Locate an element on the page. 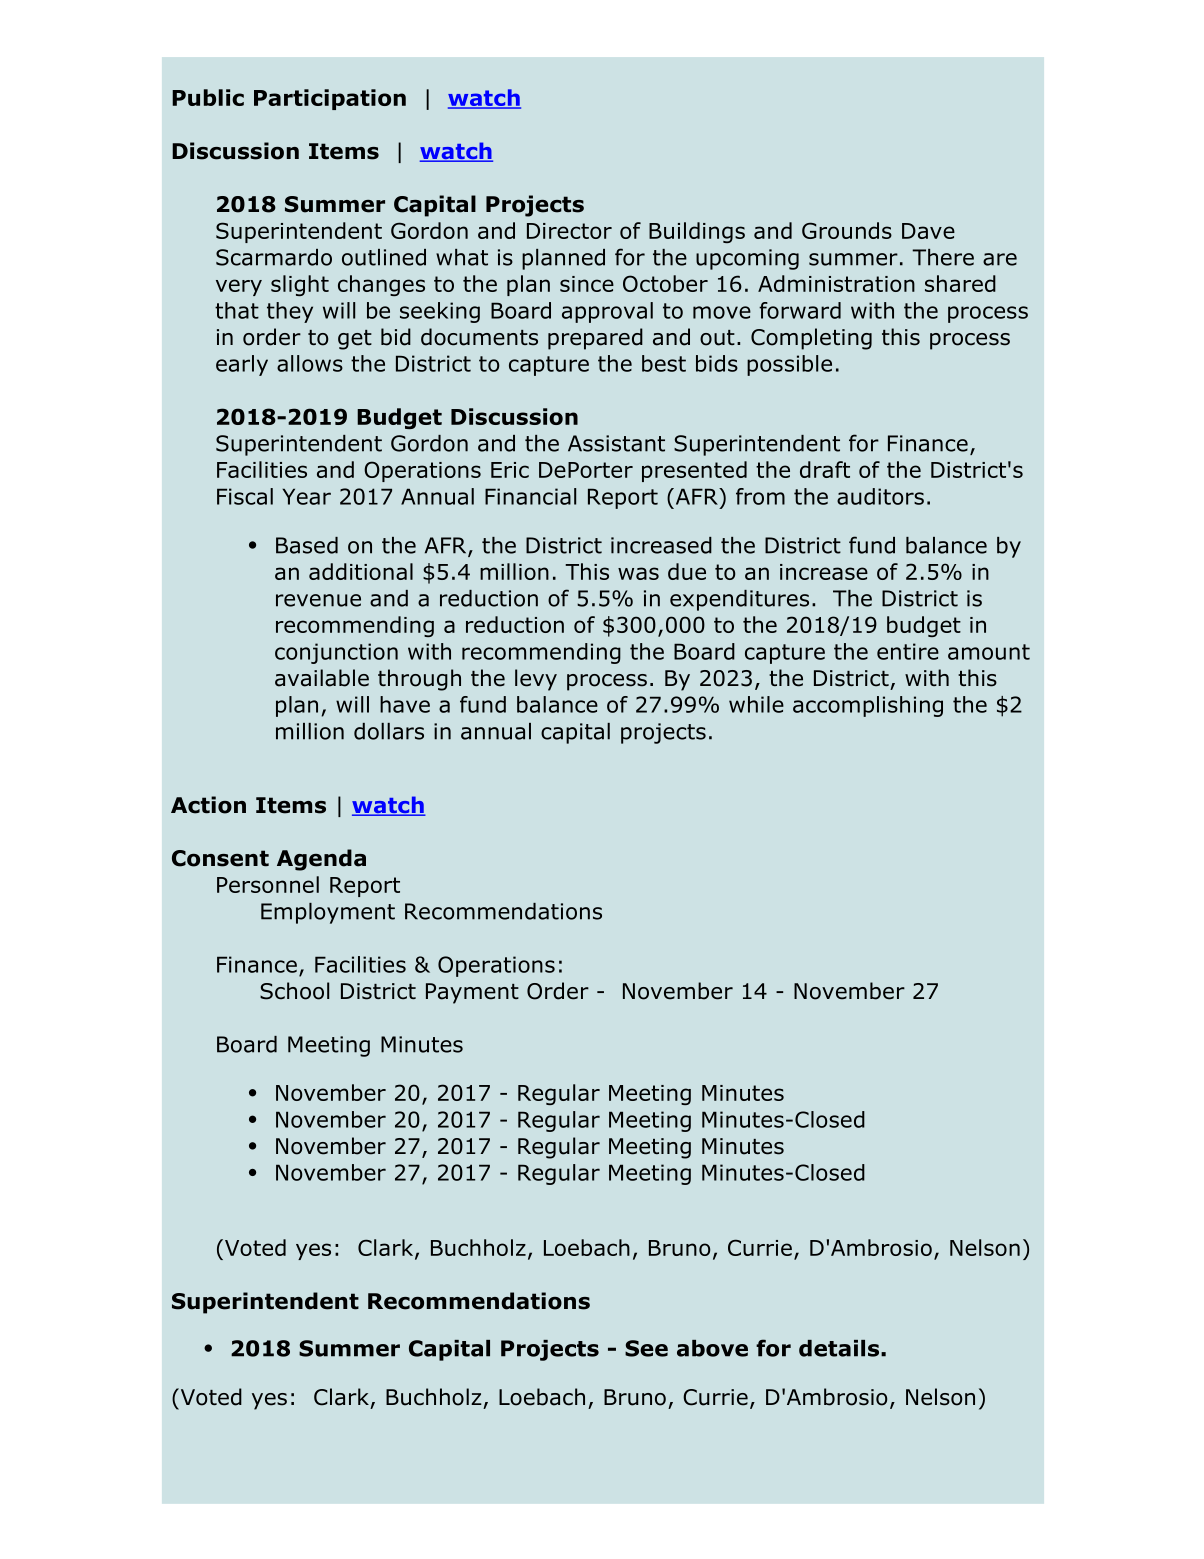 Image resolution: width=1204 pixels, height=1559 pixels. accomplishing is located at coordinates (868, 706).
